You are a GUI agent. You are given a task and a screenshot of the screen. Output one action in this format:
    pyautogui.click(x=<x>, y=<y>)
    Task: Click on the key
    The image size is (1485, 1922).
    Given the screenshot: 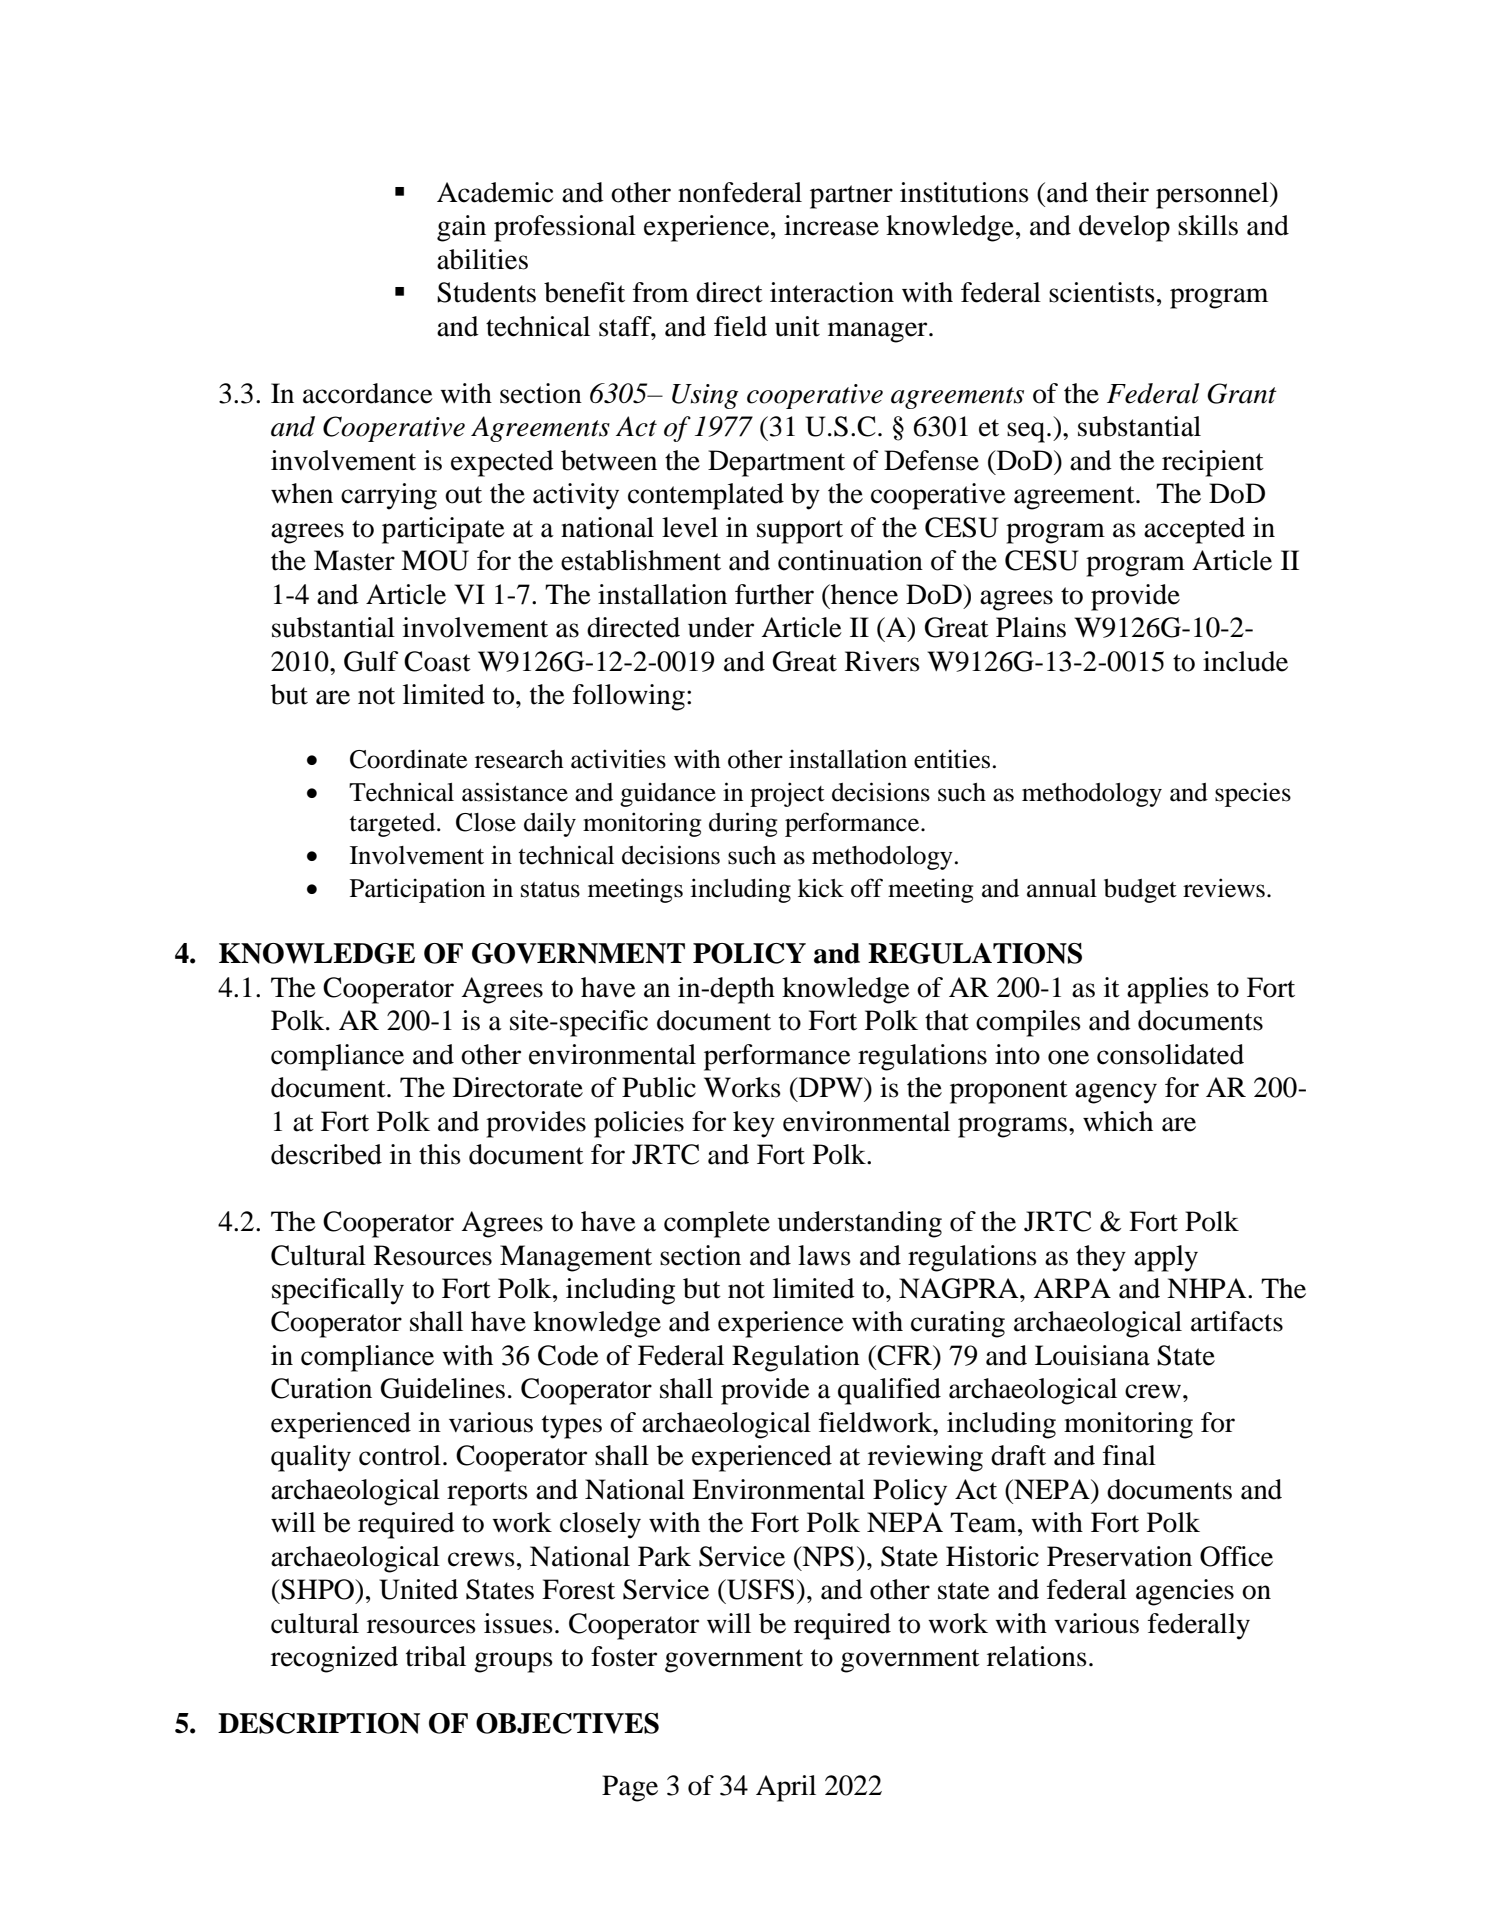 What is the action you would take?
    pyautogui.click(x=754, y=1124)
